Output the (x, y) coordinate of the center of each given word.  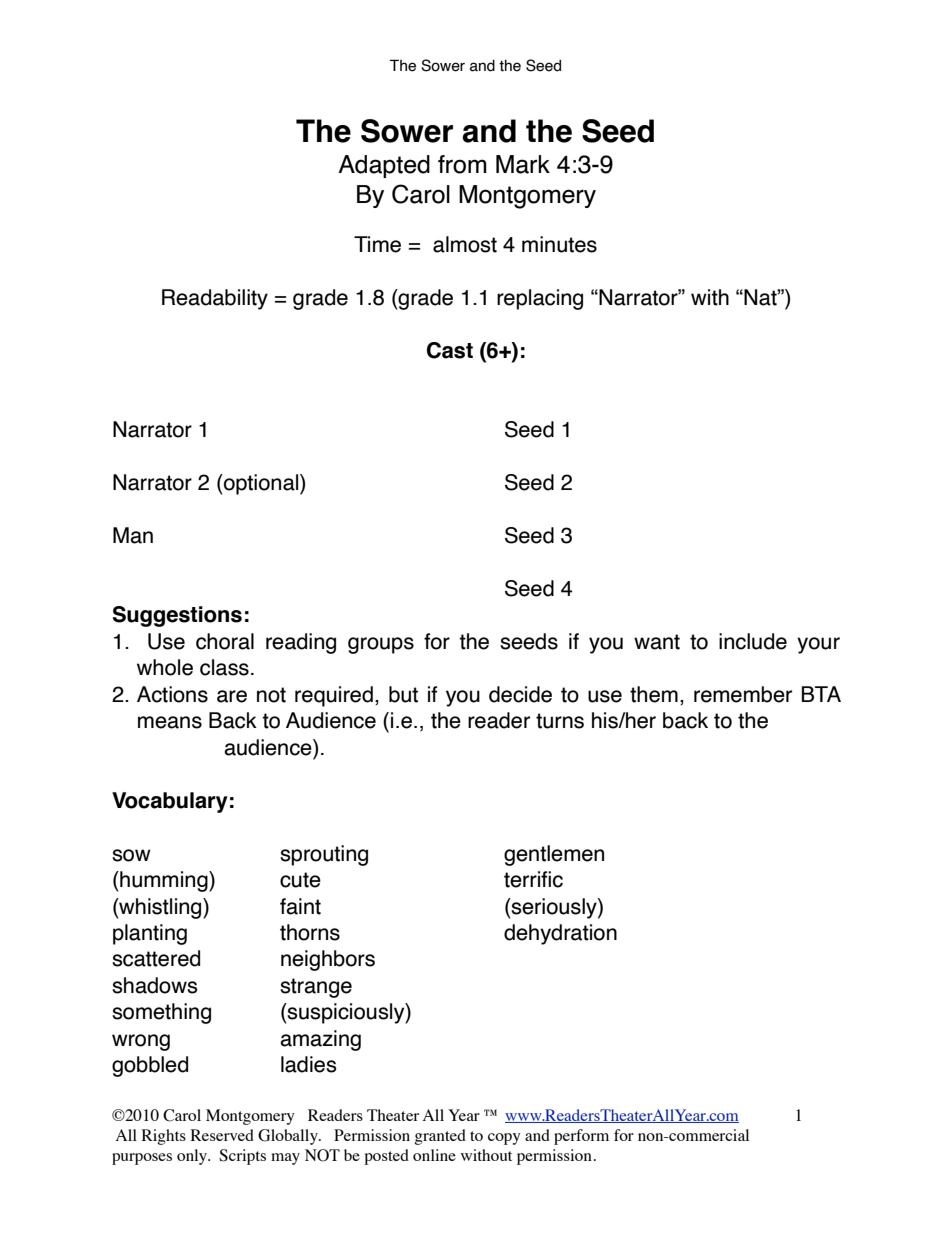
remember (743, 694)
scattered (156, 958)
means (170, 722)
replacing (540, 299)
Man (133, 535)
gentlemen (554, 855)
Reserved (222, 1135)
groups (381, 645)
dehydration (560, 934)
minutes (559, 244)
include (753, 641)
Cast (450, 350)
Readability (215, 299)
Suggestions (177, 616)
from (462, 164)
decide (520, 694)
